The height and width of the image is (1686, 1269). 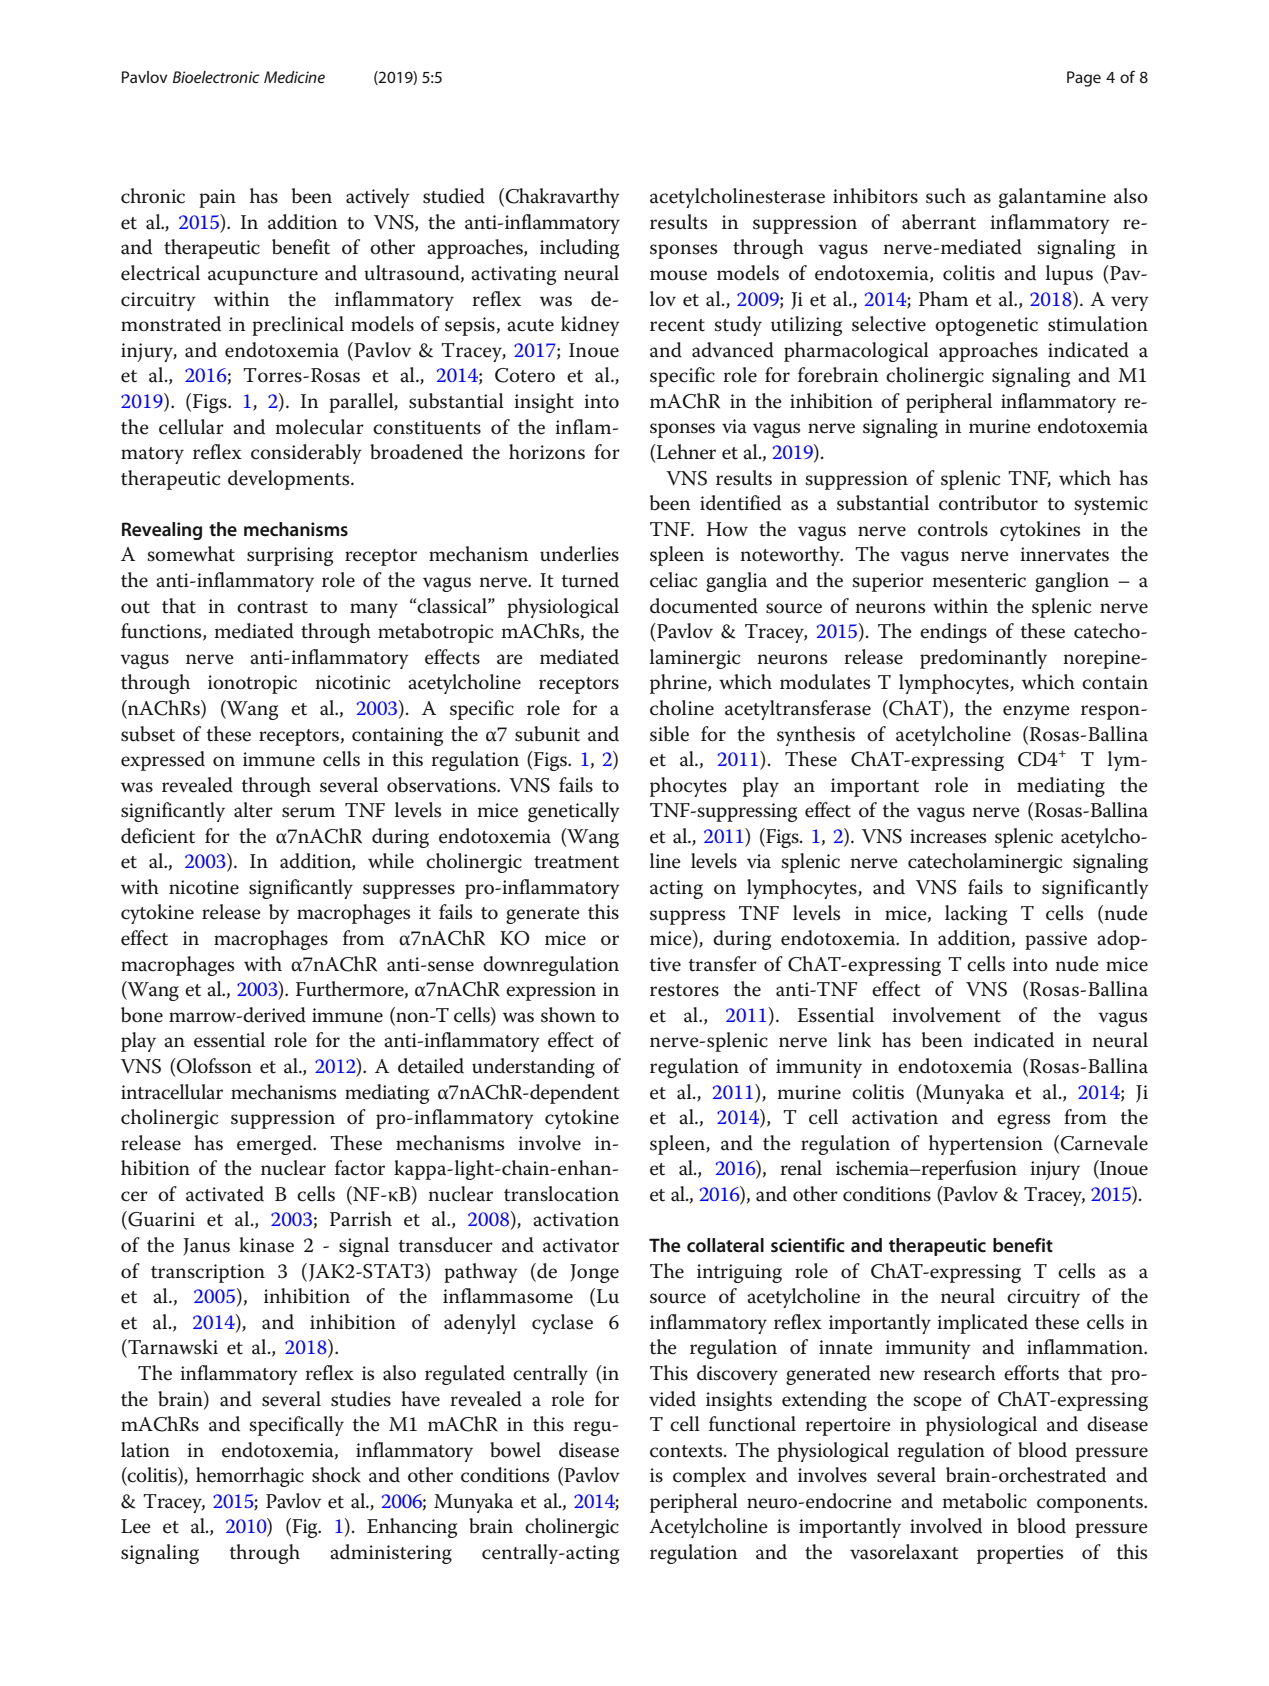 What do you see at coordinates (294, 77) in the image?
I see `Medicine` at bounding box center [294, 77].
